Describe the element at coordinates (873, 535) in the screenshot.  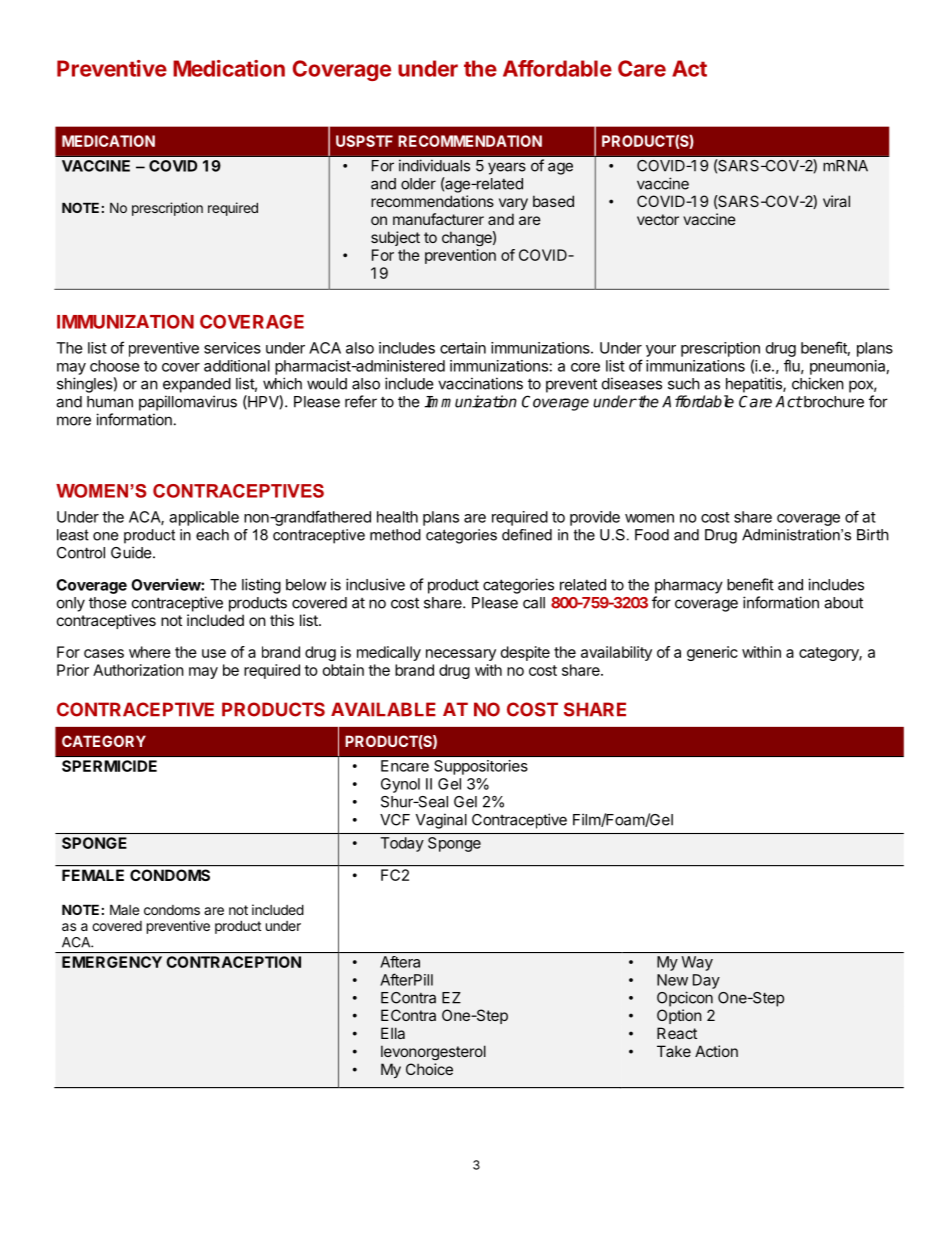
I see `Birth` at that location.
